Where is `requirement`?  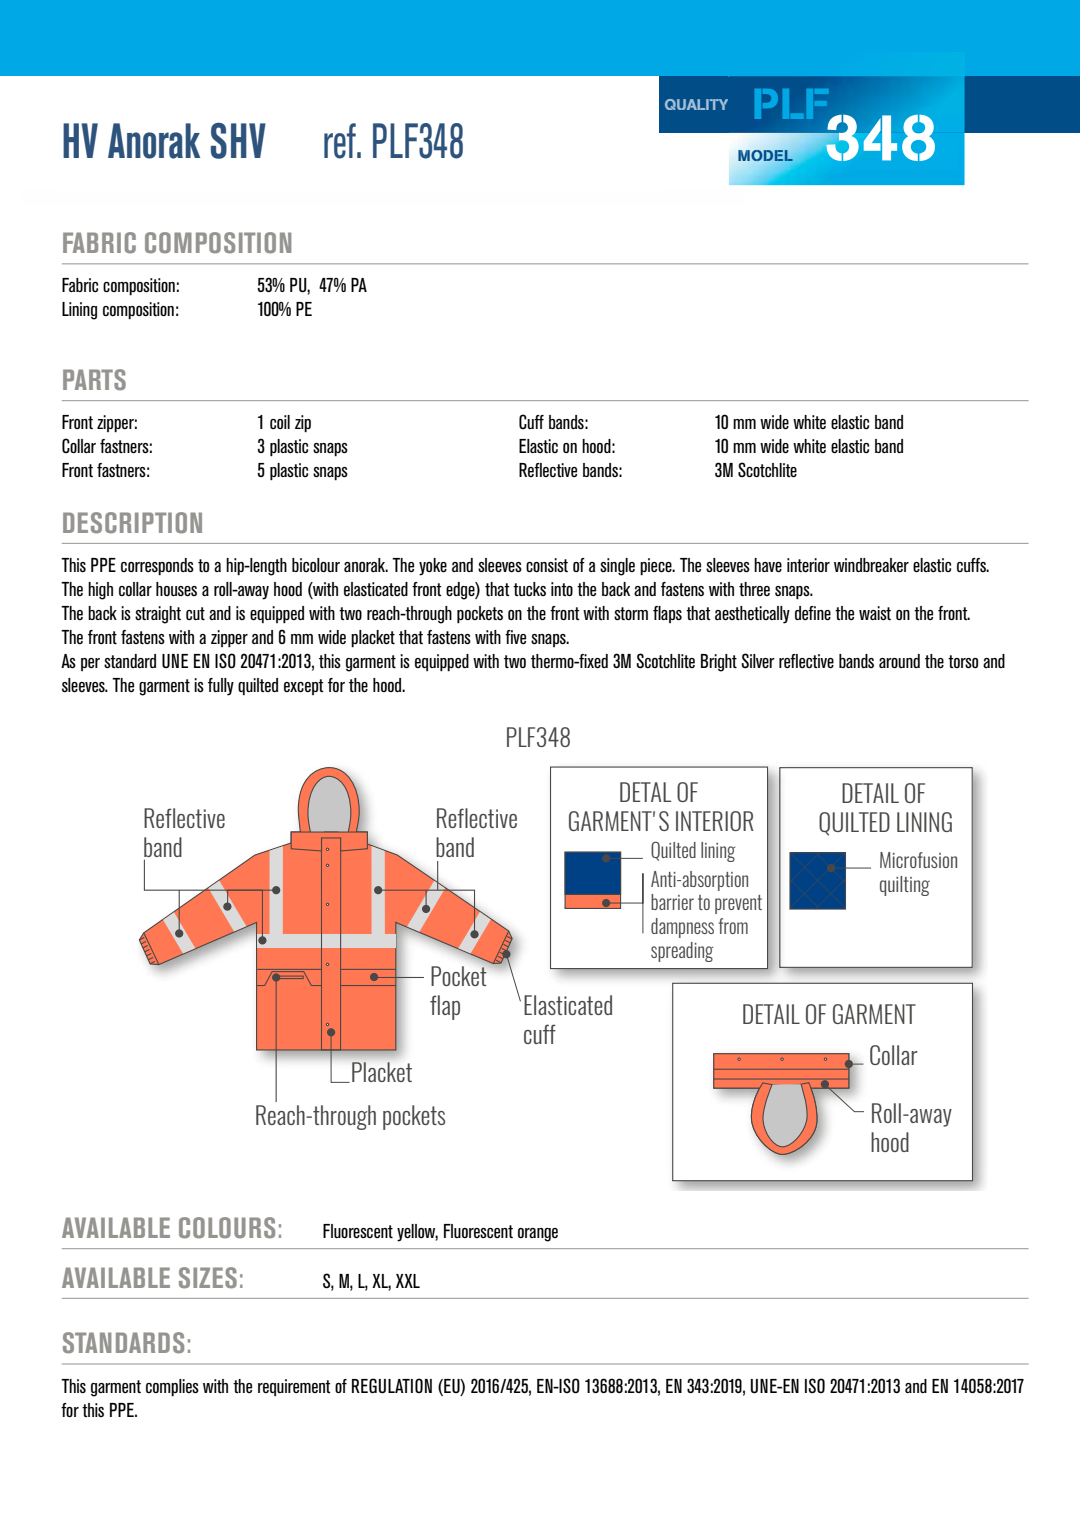 requirement is located at coordinates (294, 1387).
